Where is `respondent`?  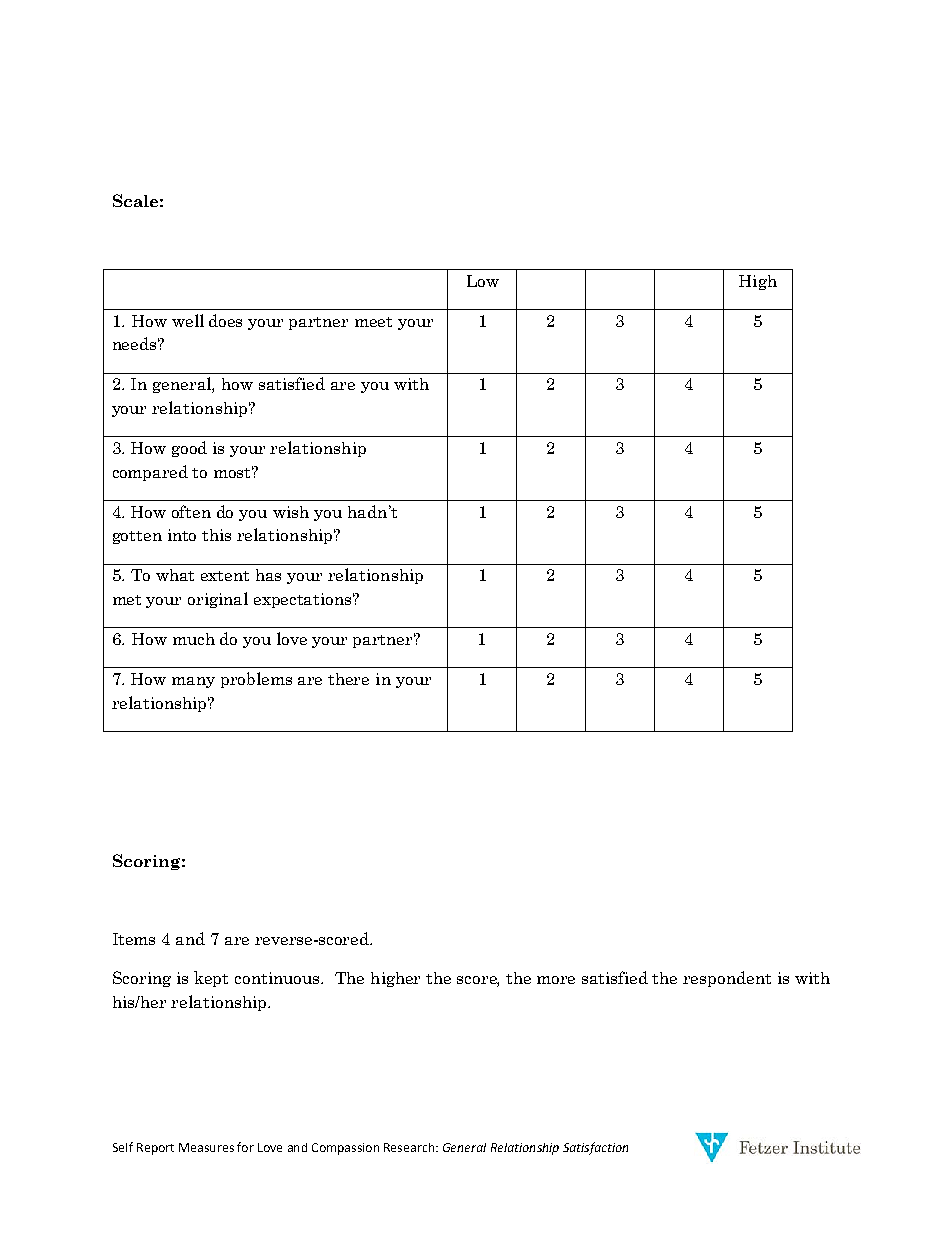 respondent is located at coordinates (727, 979).
